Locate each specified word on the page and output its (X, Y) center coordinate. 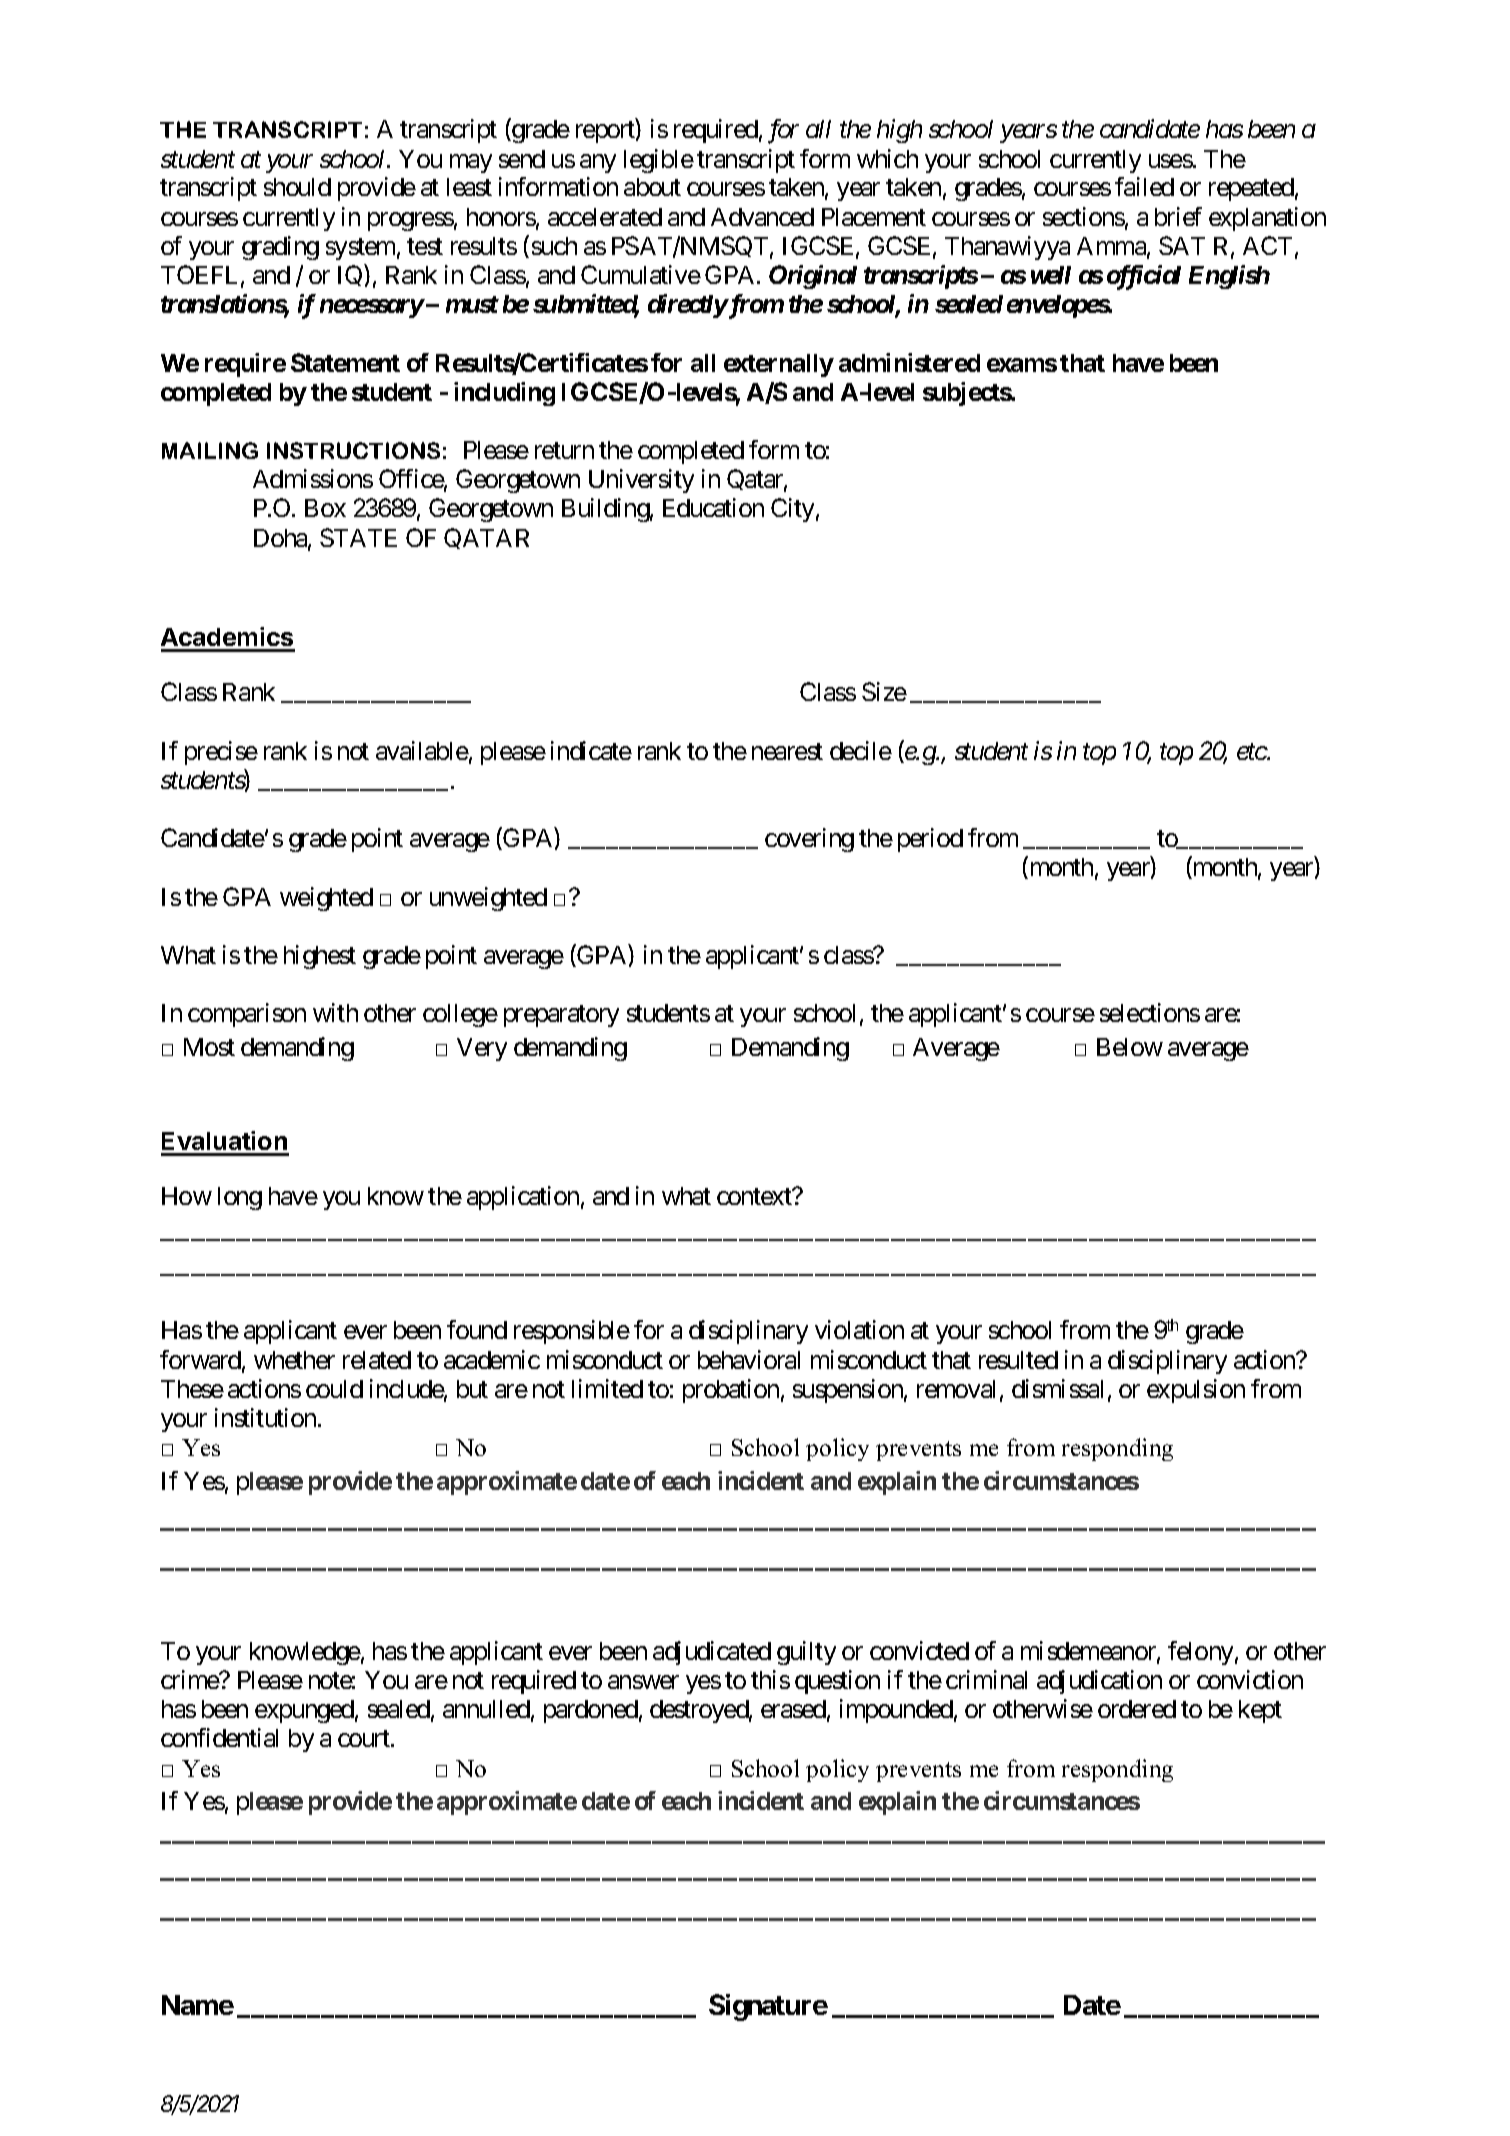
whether (294, 1360)
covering (809, 840)
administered (909, 362)
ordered (1137, 1709)
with (335, 1012)
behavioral (749, 1359)
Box (325, 508)
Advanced (762, 217)
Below (1130, 1047)
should (297, 187)
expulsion (1196, 1391)
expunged (304, 1711)
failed (1144, 186)
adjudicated (712, 1653)
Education (713, 507)
